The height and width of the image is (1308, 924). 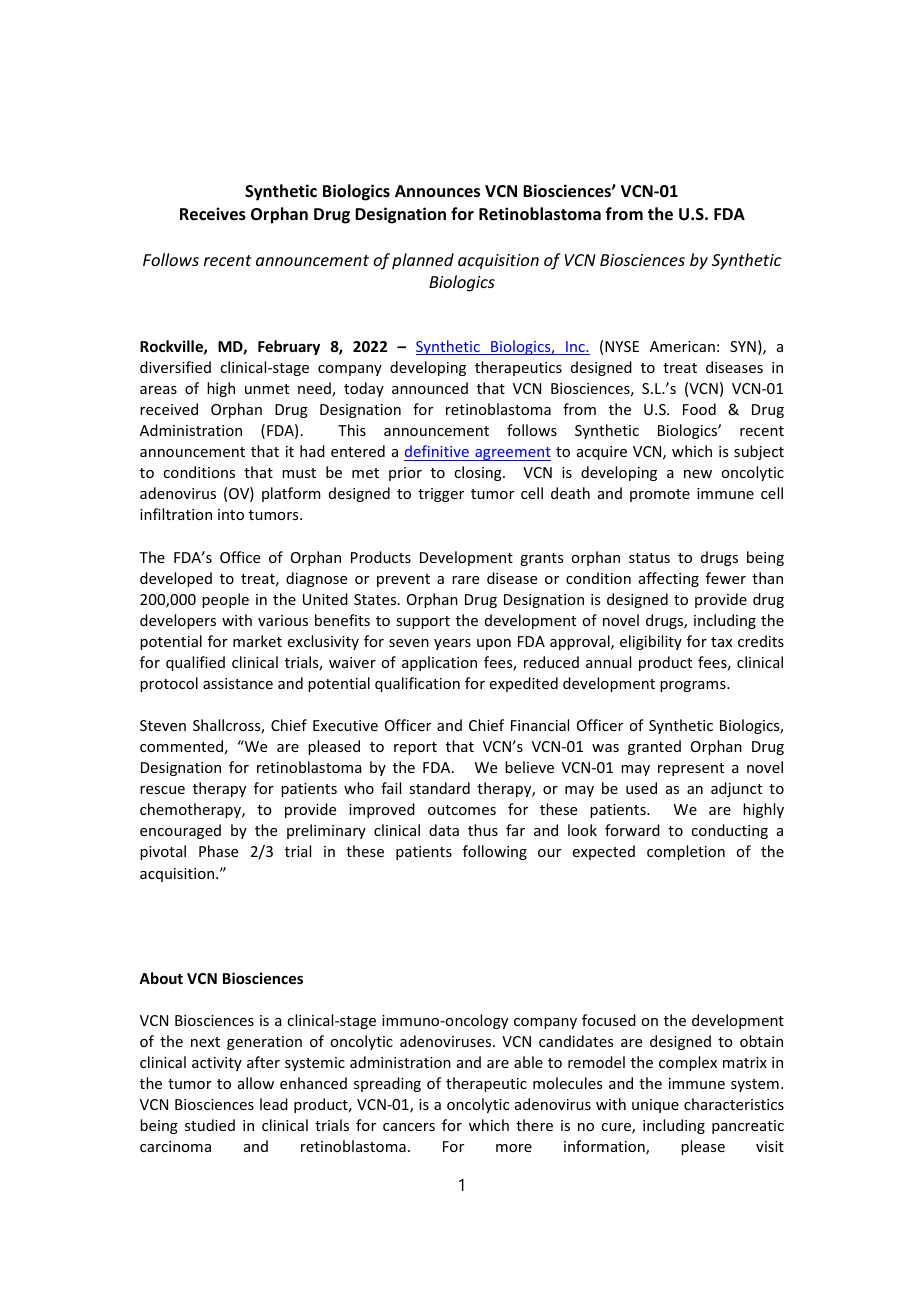 I want to click on studied, so click(x=210, y=1125).
